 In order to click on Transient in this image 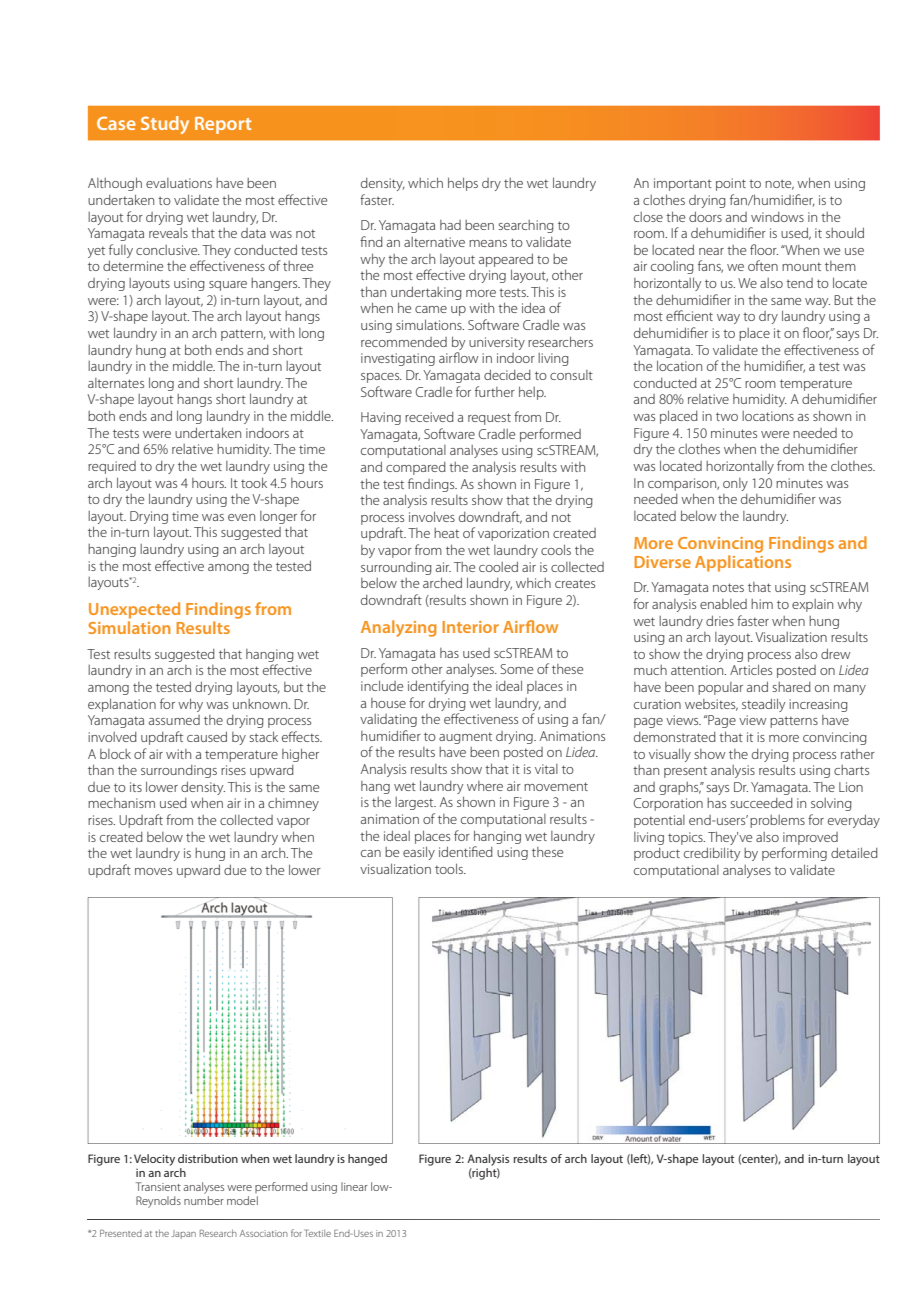, I will do `click(158, 1186)`.
